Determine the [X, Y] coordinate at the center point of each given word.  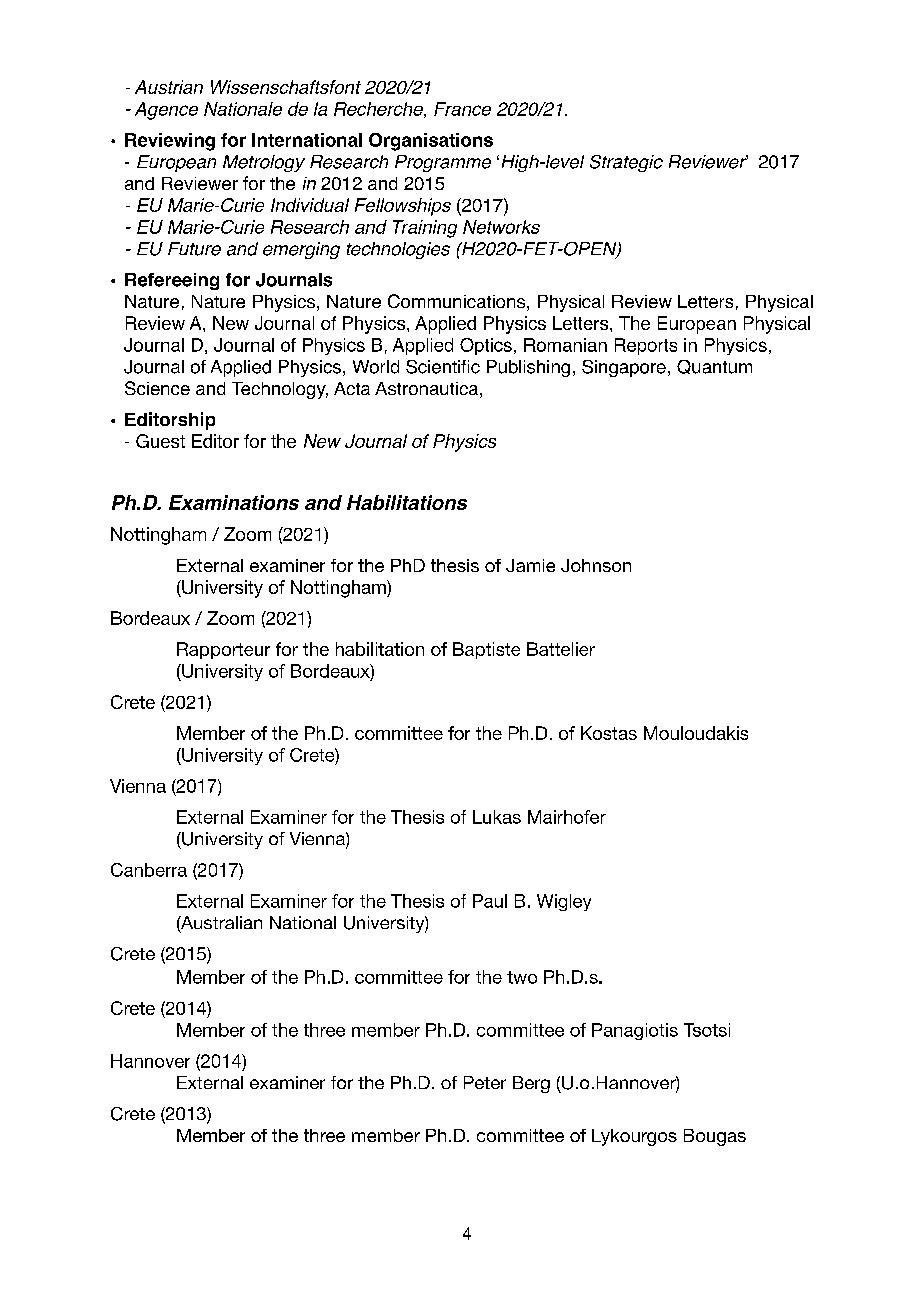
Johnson [596, 565]
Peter [485, 1082]
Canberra [149, 870]
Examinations [234, 502]
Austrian [169, 87]
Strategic [626, 163]
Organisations [431, 142]
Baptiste [486, 650]
